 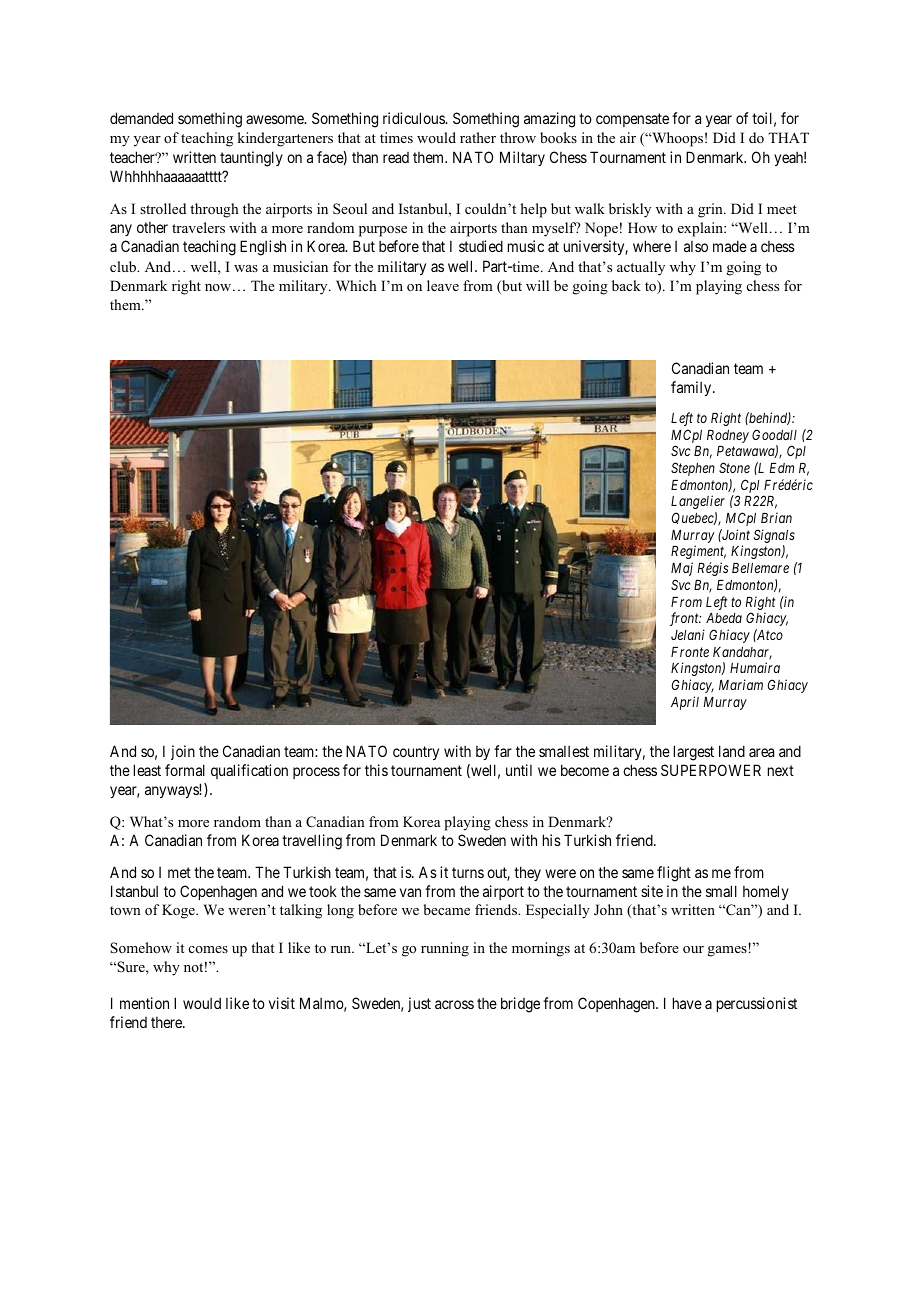 What do you see at coordinates (246, 268) in the document?
I see `was` at bounding box center [246, 268].
